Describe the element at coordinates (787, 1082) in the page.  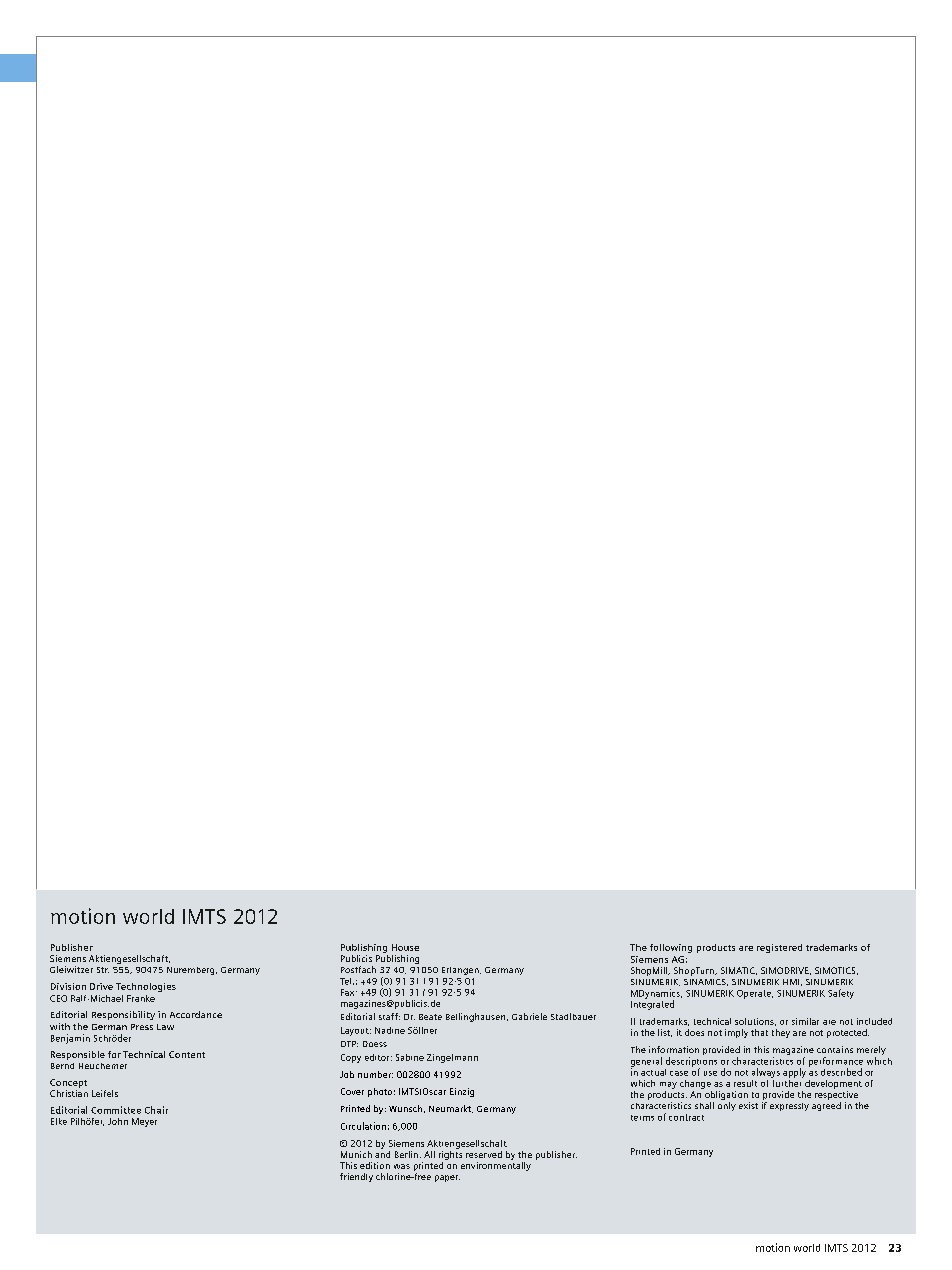
I see `further` at that location.
